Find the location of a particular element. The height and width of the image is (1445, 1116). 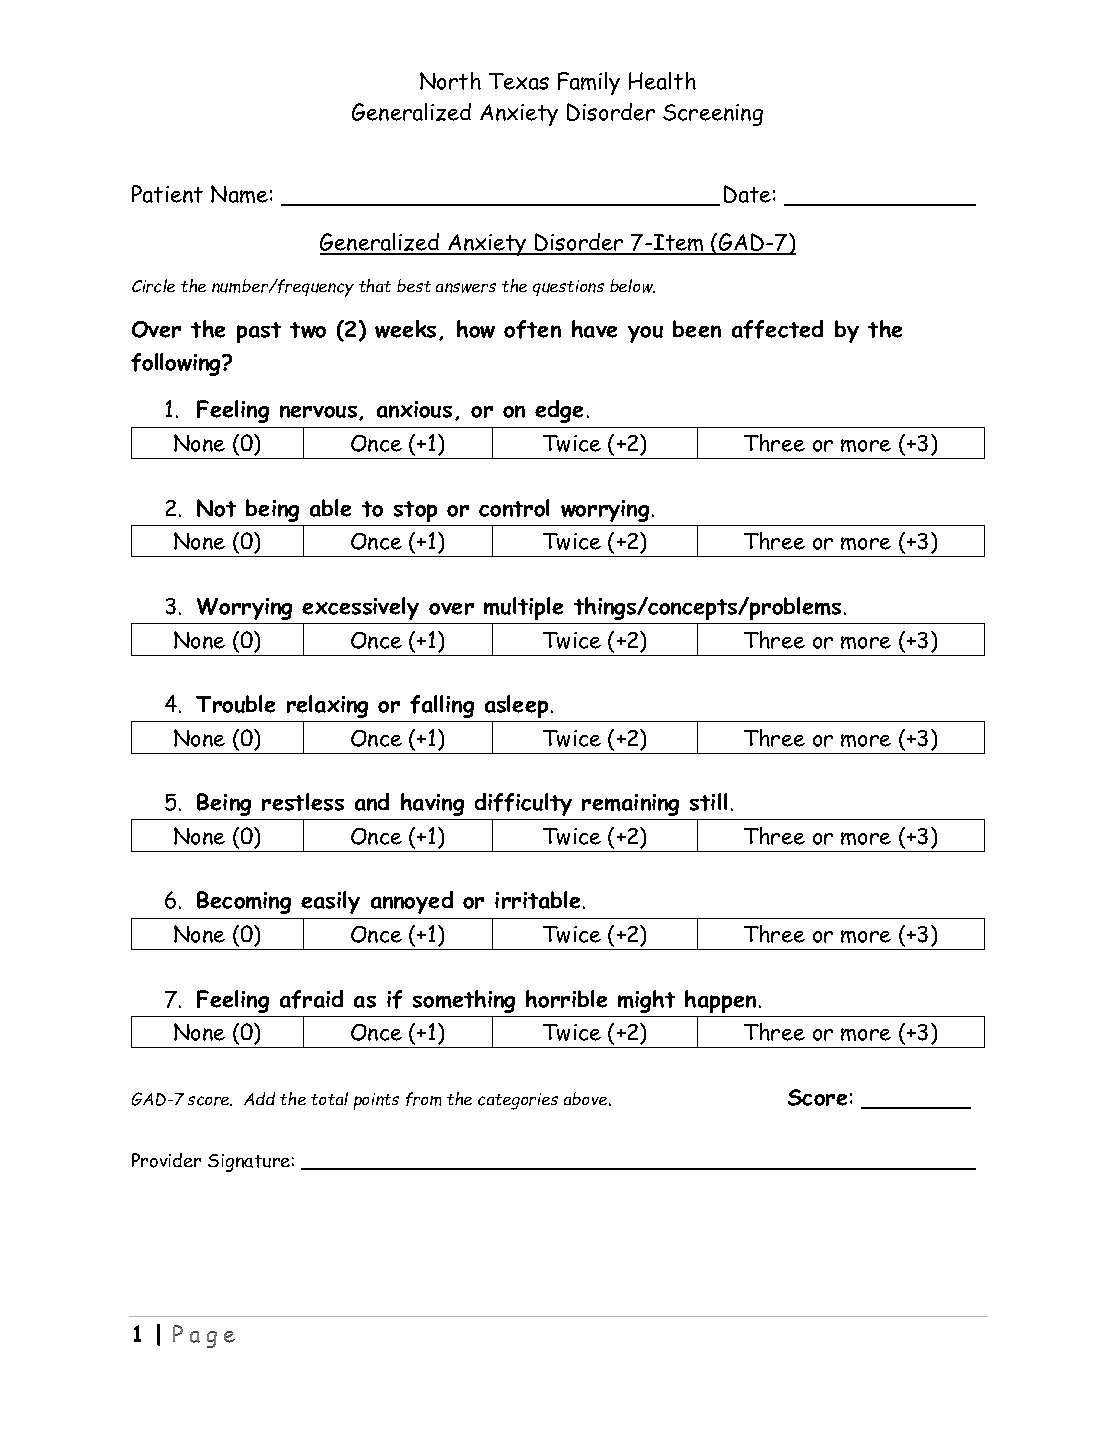

Screening is located at coordinates (713, 115).
